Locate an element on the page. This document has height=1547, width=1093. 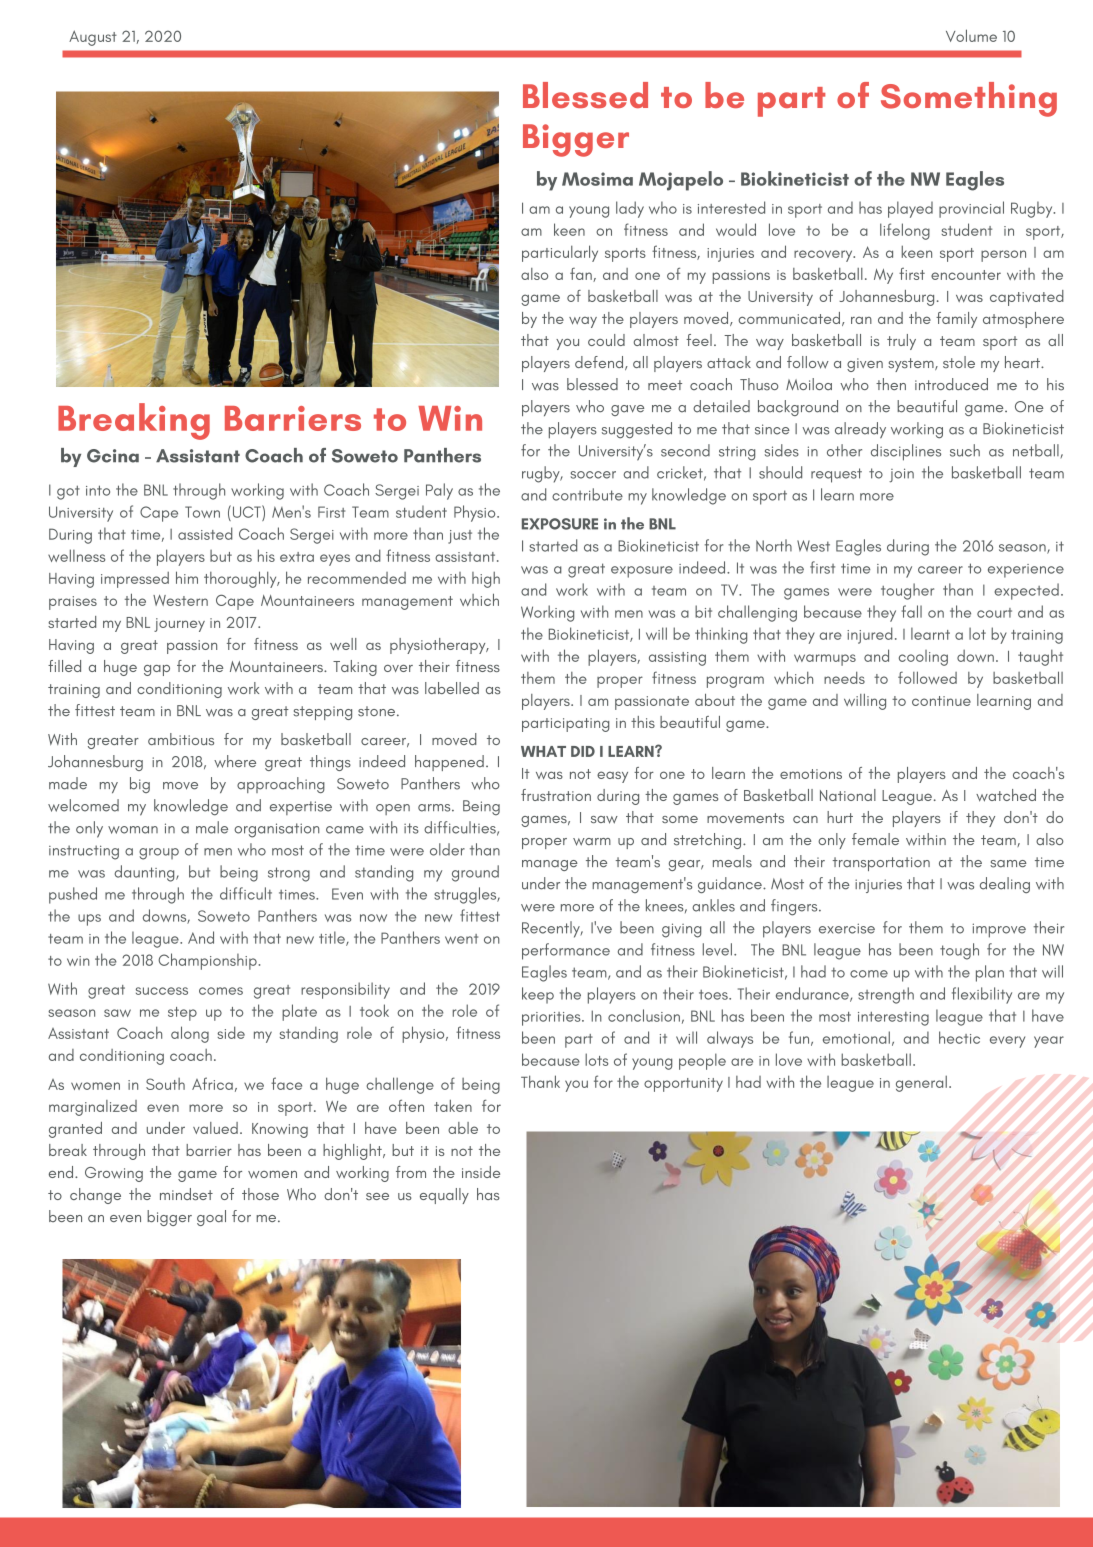
fall is located at coordinates (912, 611).
